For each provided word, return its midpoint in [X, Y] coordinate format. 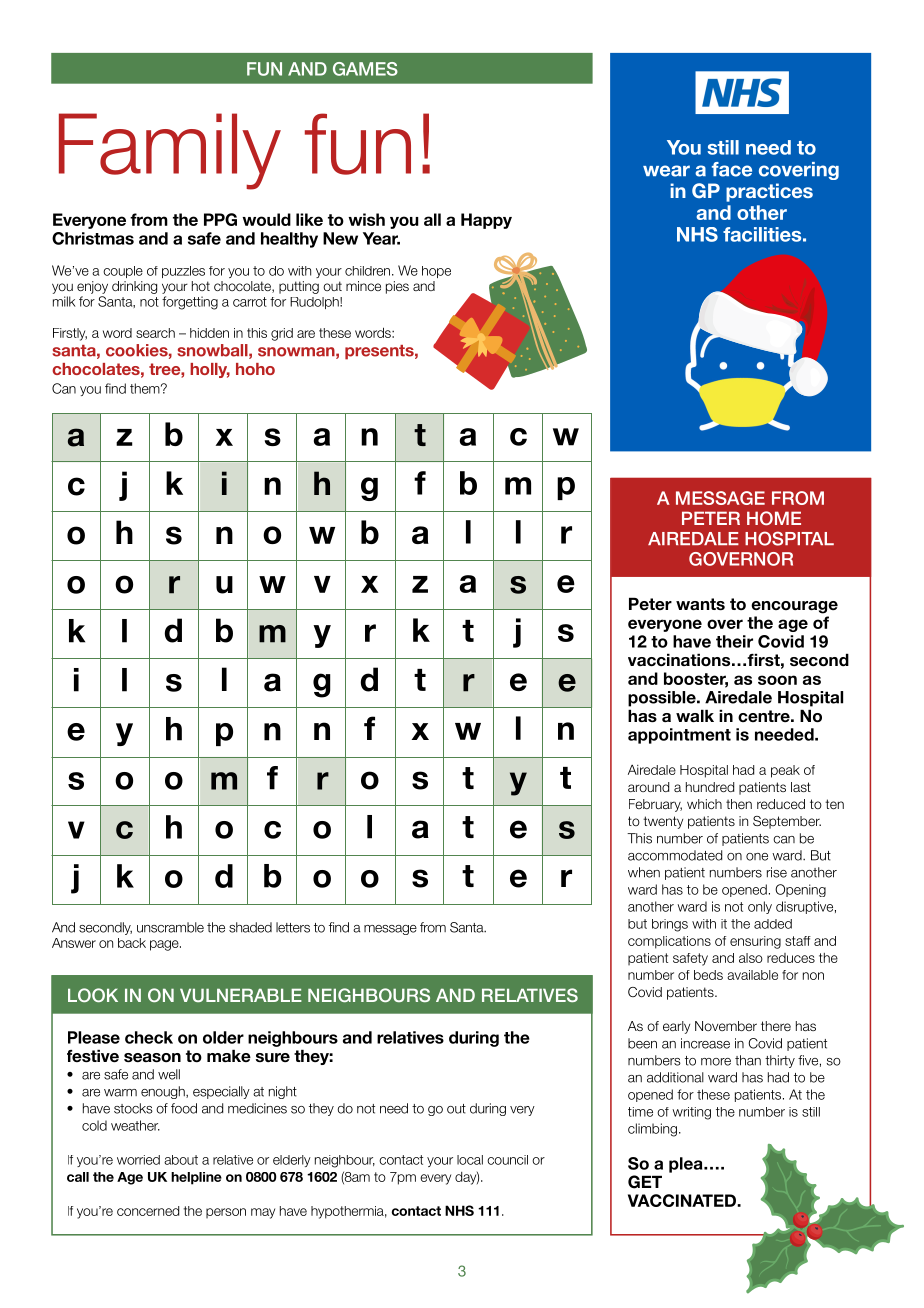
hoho [255, 369]
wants [700, 604]
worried [138, 1160]
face [732, 169]
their [734, 641]
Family [170, 151]
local [470, 1160]
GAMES [365, 69]
